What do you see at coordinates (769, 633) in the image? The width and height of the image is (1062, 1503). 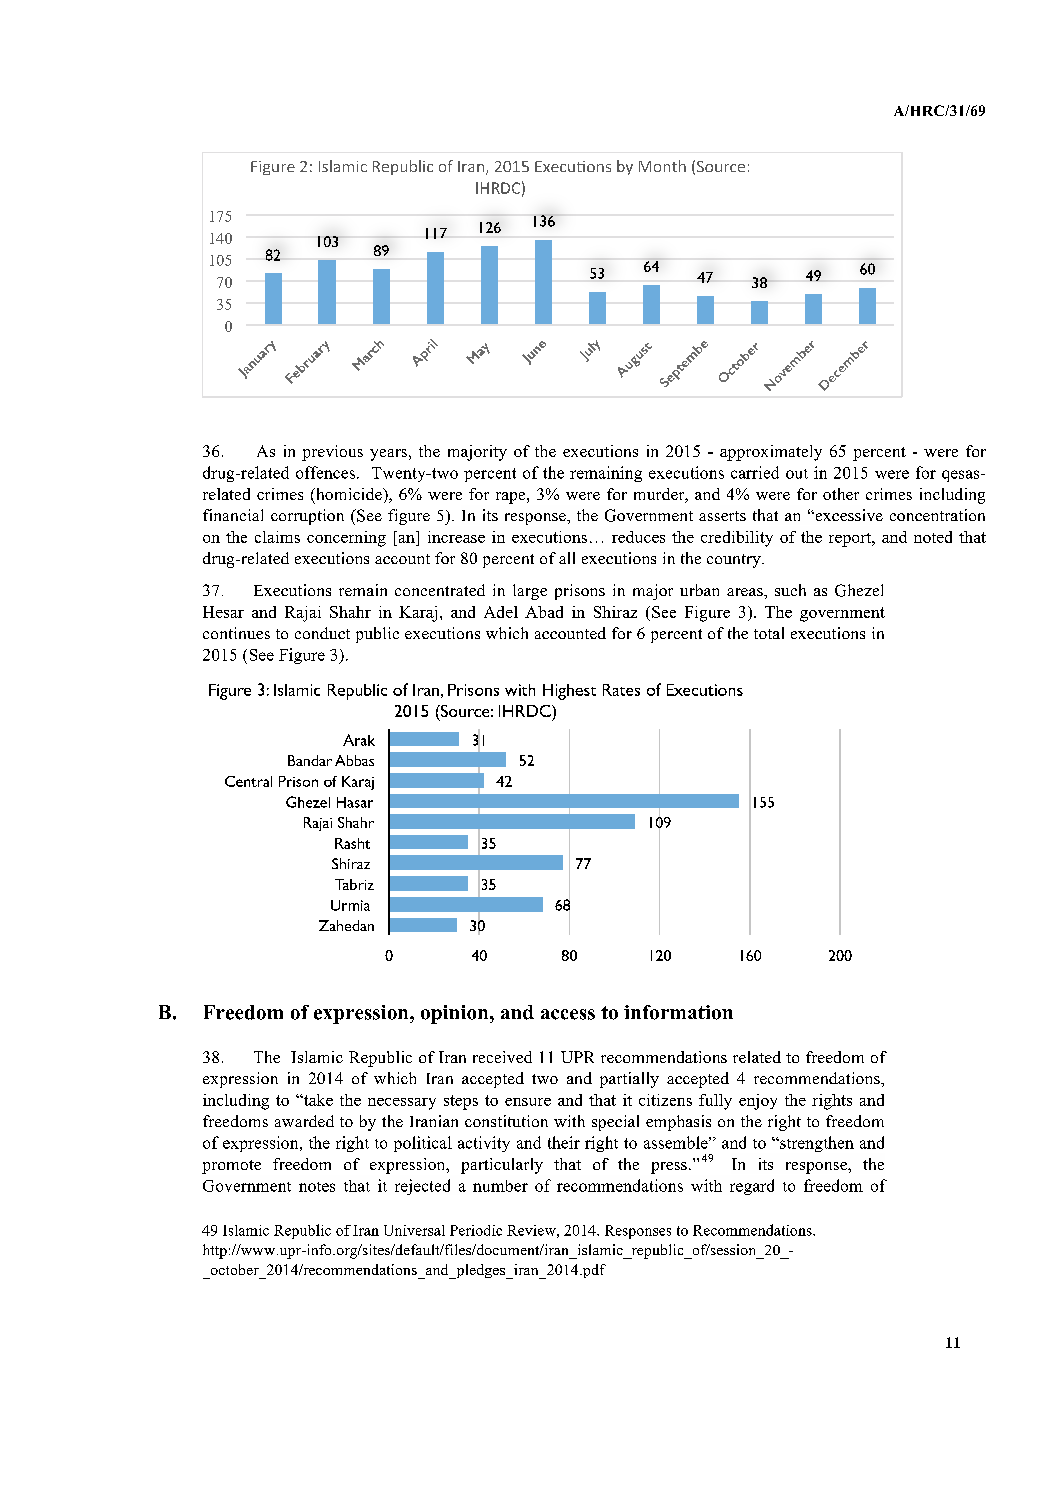 I see `total` at bounding box center [769, 633].
